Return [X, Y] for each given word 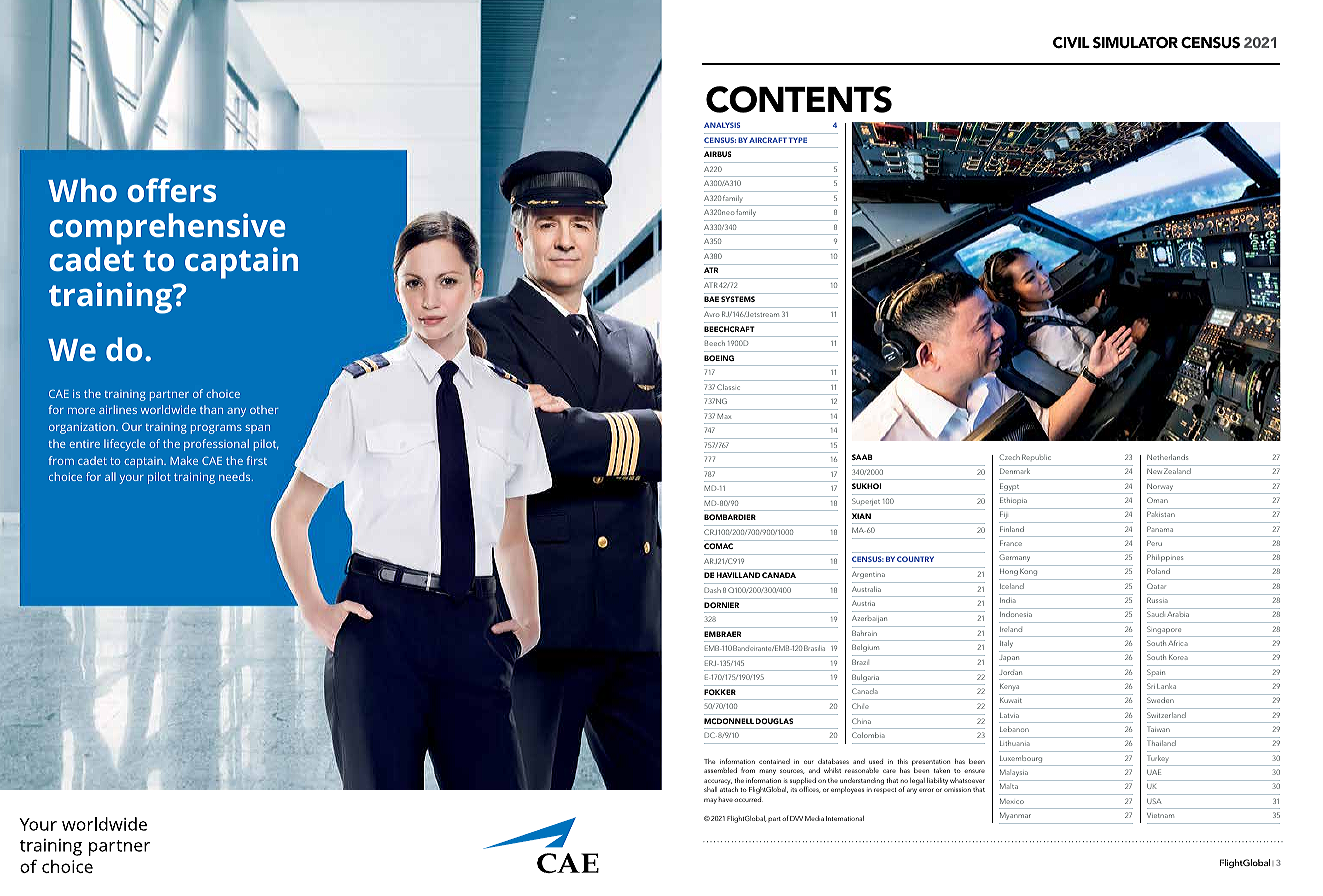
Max [724, 416]
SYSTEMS [738, 299]
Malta [1009, 786]
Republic [1036, 457]
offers [171, 190]
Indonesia [1016, 614]
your [132, 479]
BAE [711, 299]
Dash [712, 590]
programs [216, 429]
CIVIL [1071, 43]
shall [710, 789]
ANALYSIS [722, 125]
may [710, 801]
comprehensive [167, 229]
